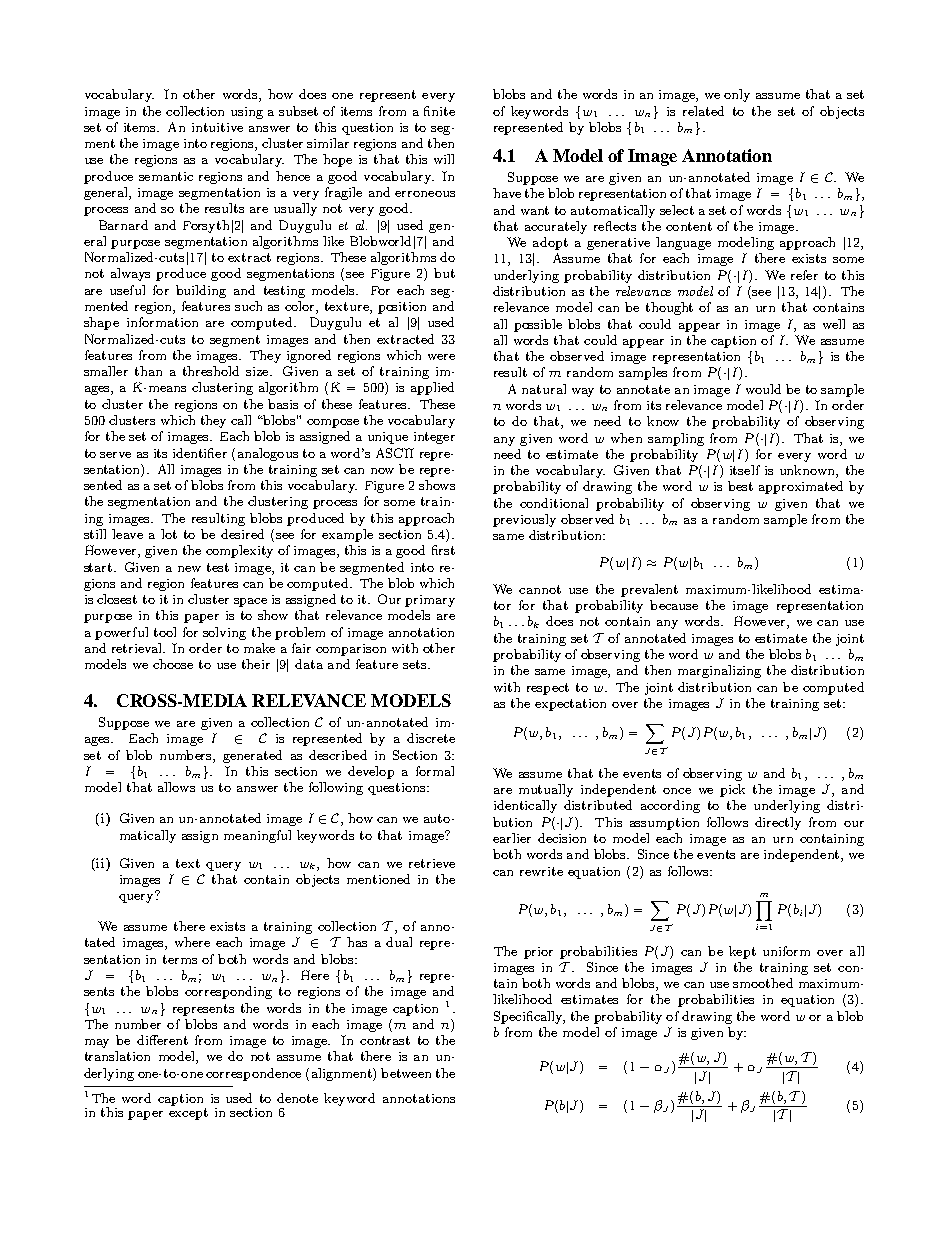 The image size is (952, 1233). I want to click on identifier, so click(200, 453).
